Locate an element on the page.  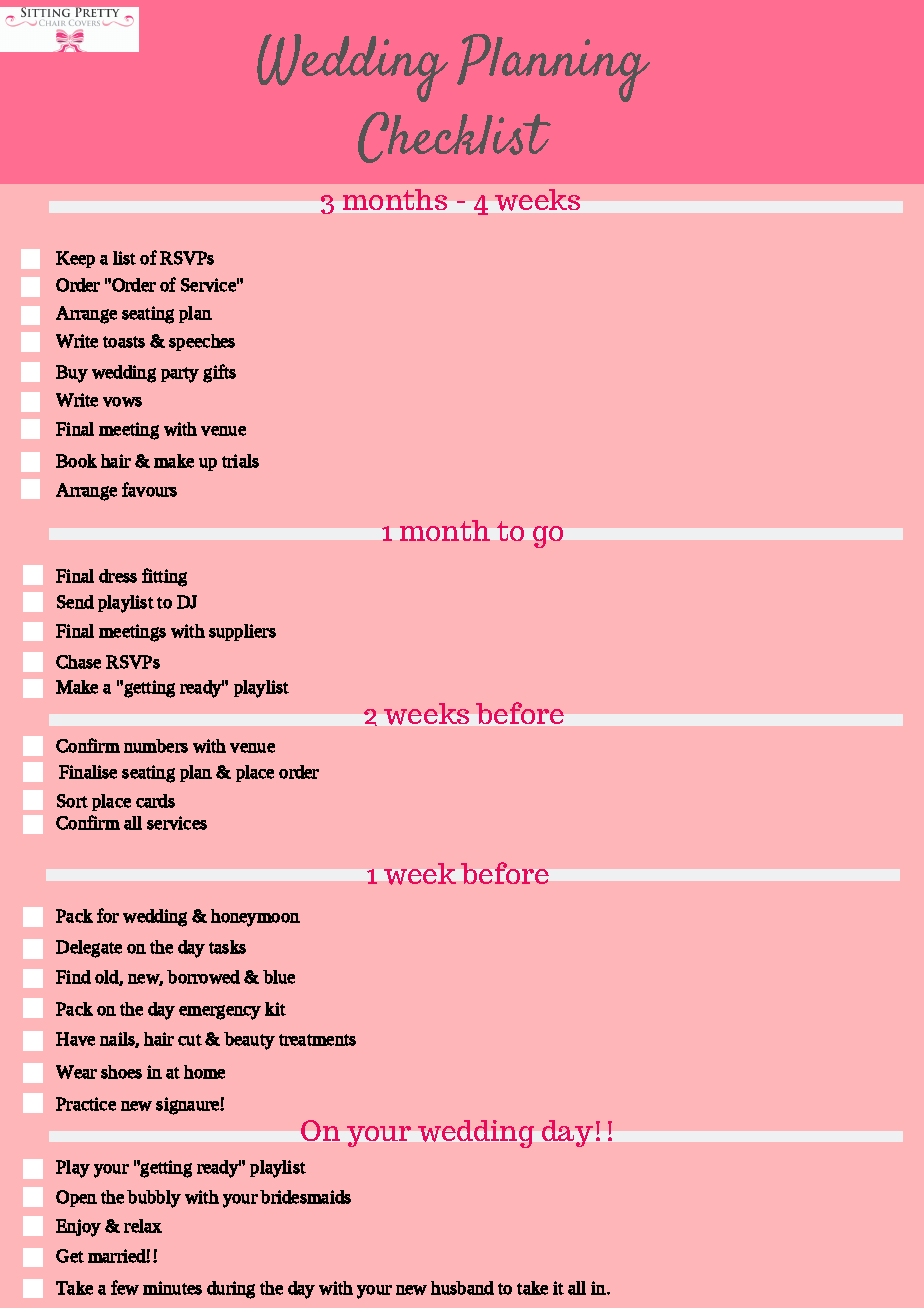
dress is located at coordinates (118, 576).
